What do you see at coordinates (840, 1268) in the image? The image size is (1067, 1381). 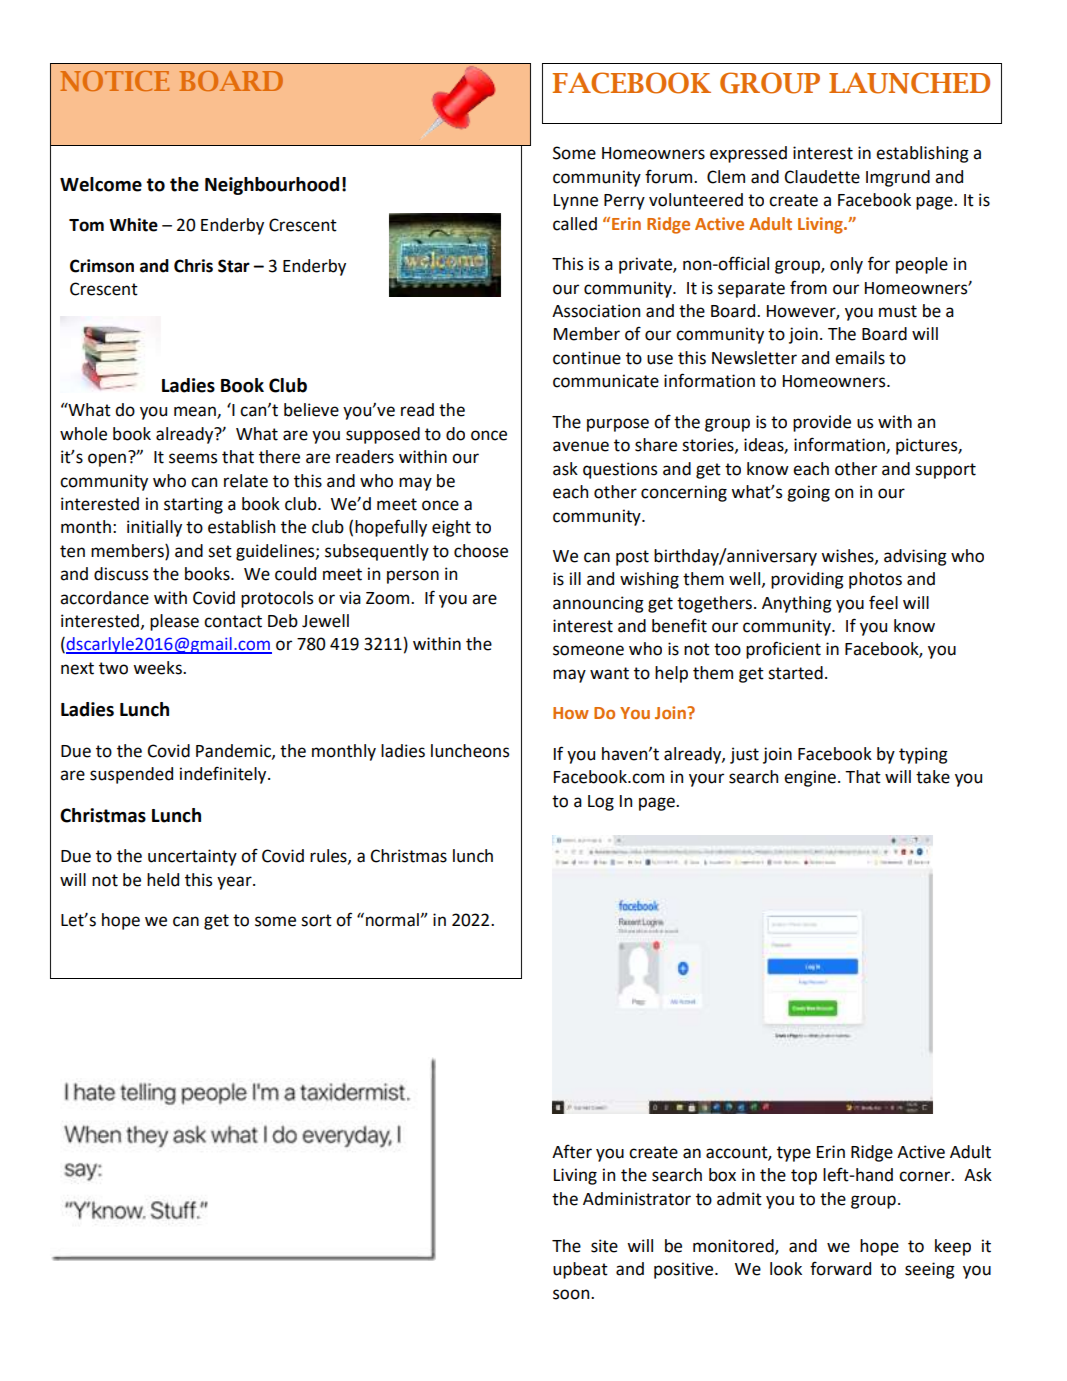 I see `forward` at bounding box center [840, 1268].
